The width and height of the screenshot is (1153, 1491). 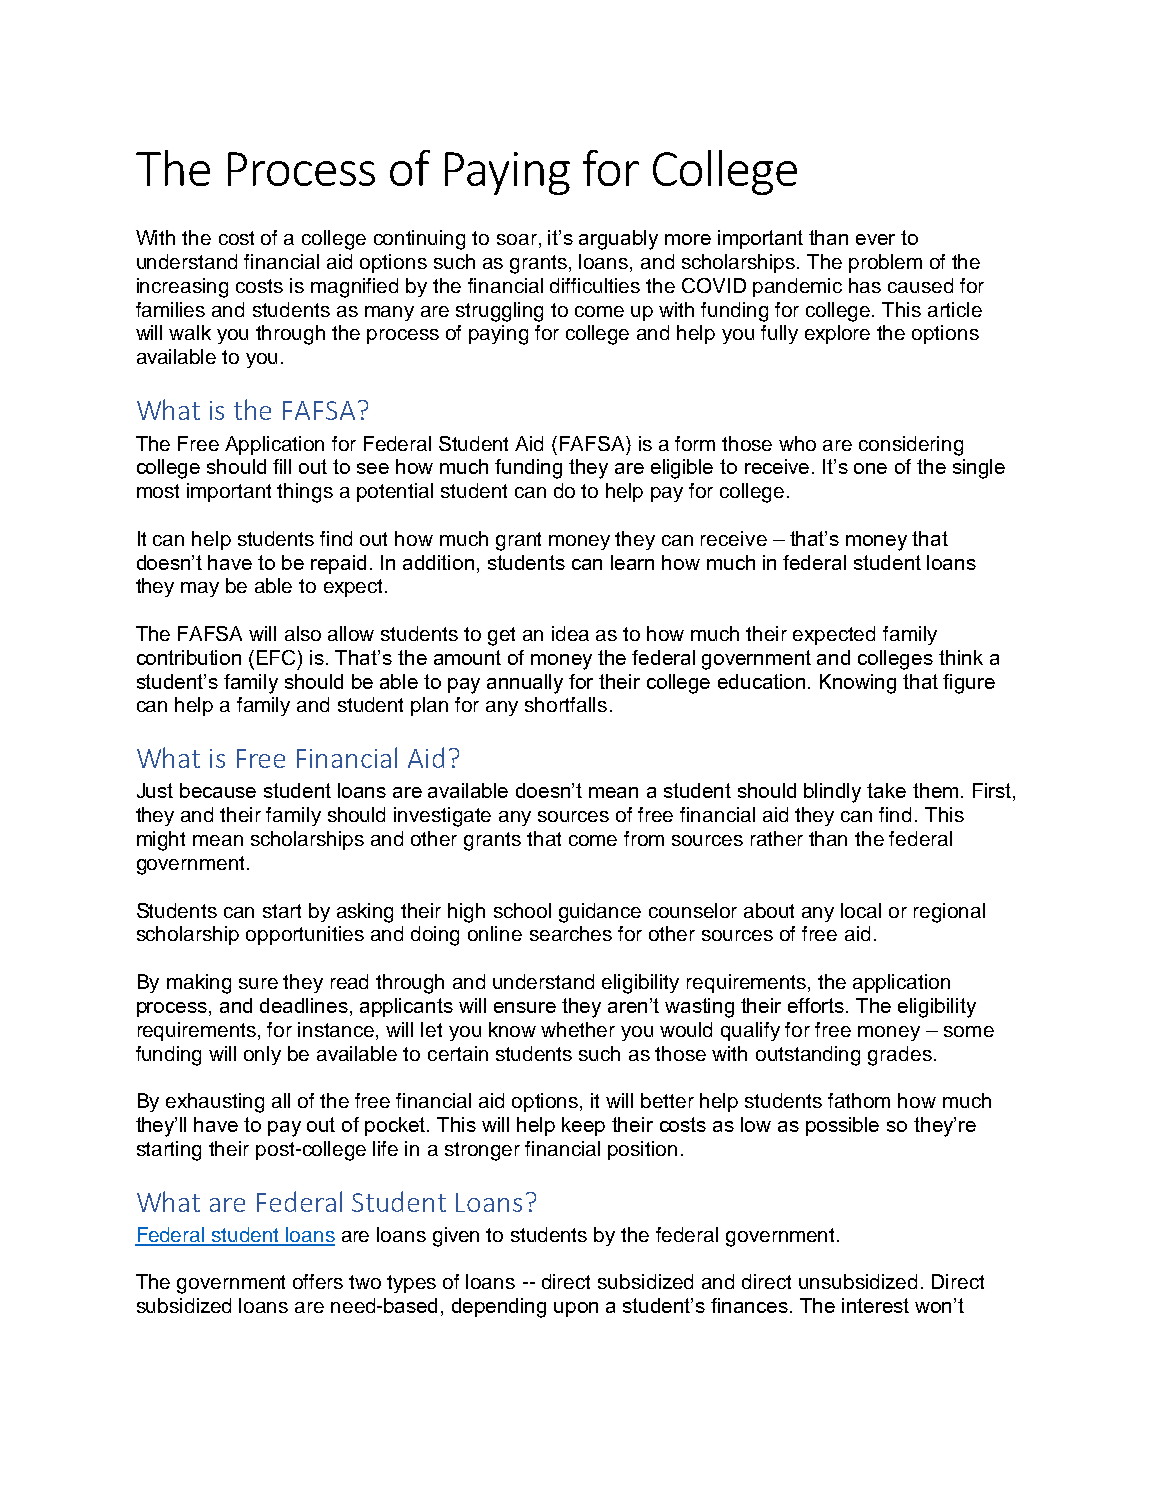 I want to click on local, so click(x=861, y=910).
